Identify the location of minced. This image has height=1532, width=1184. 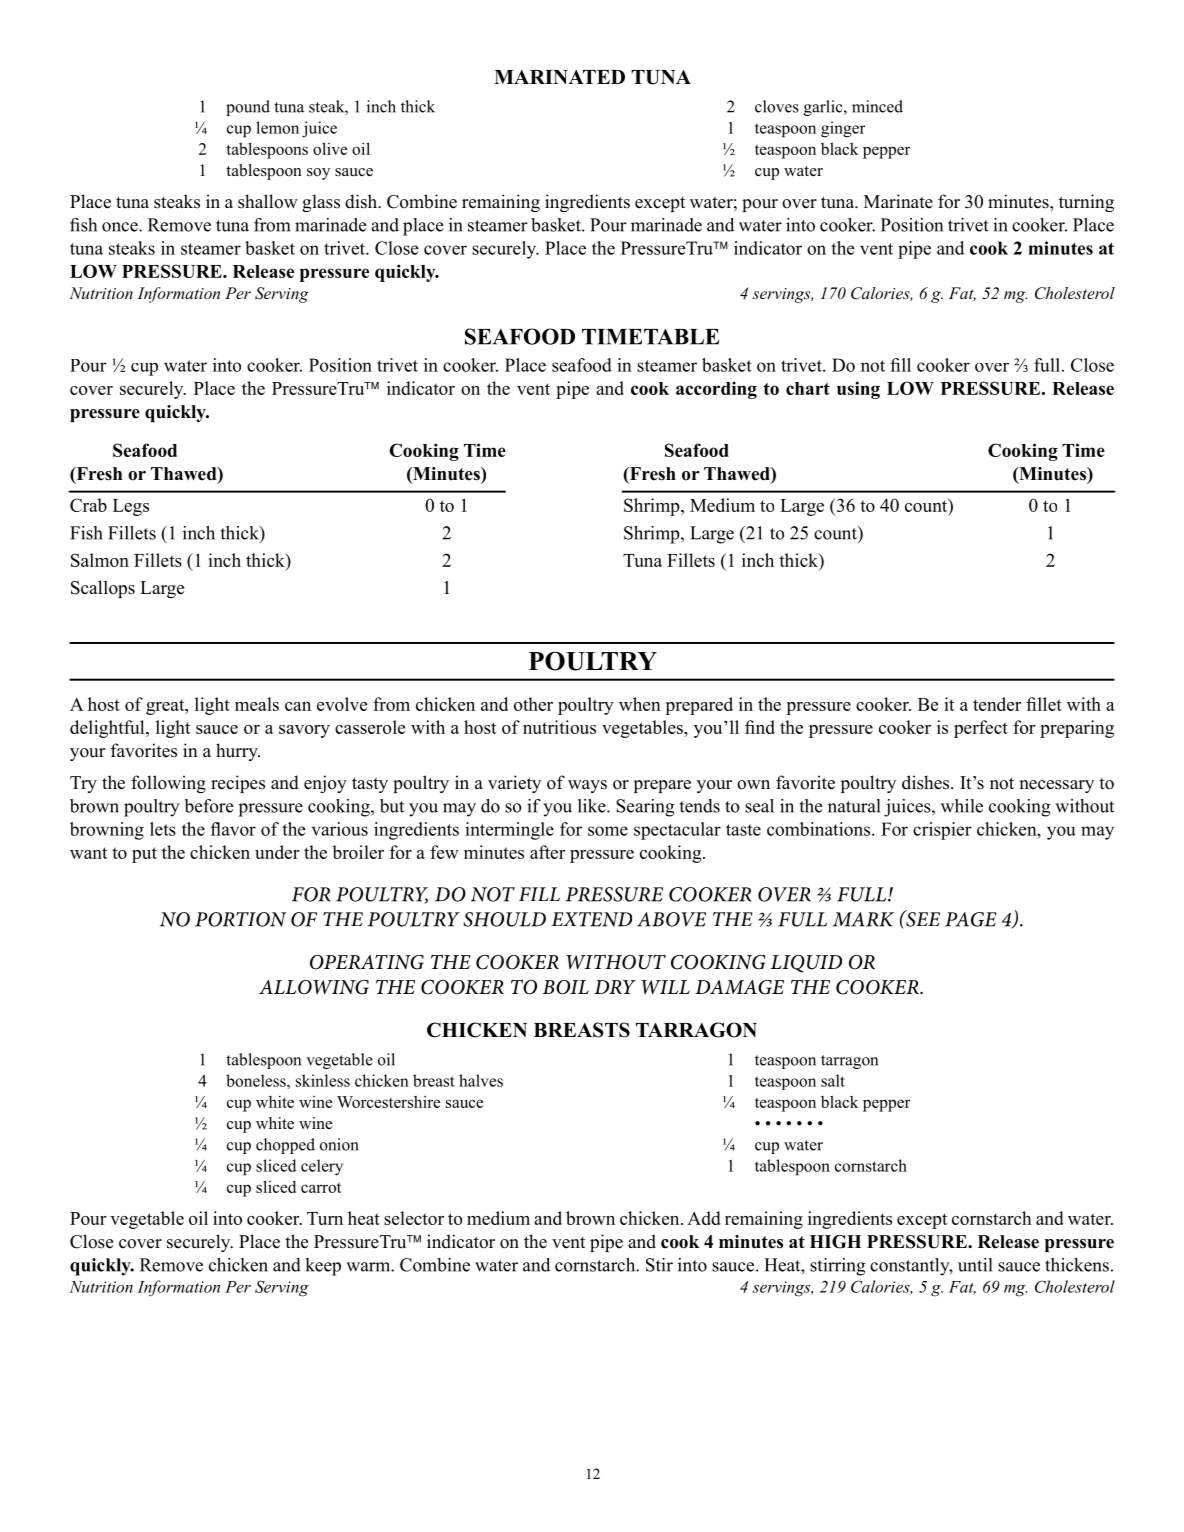
(877, 106).
